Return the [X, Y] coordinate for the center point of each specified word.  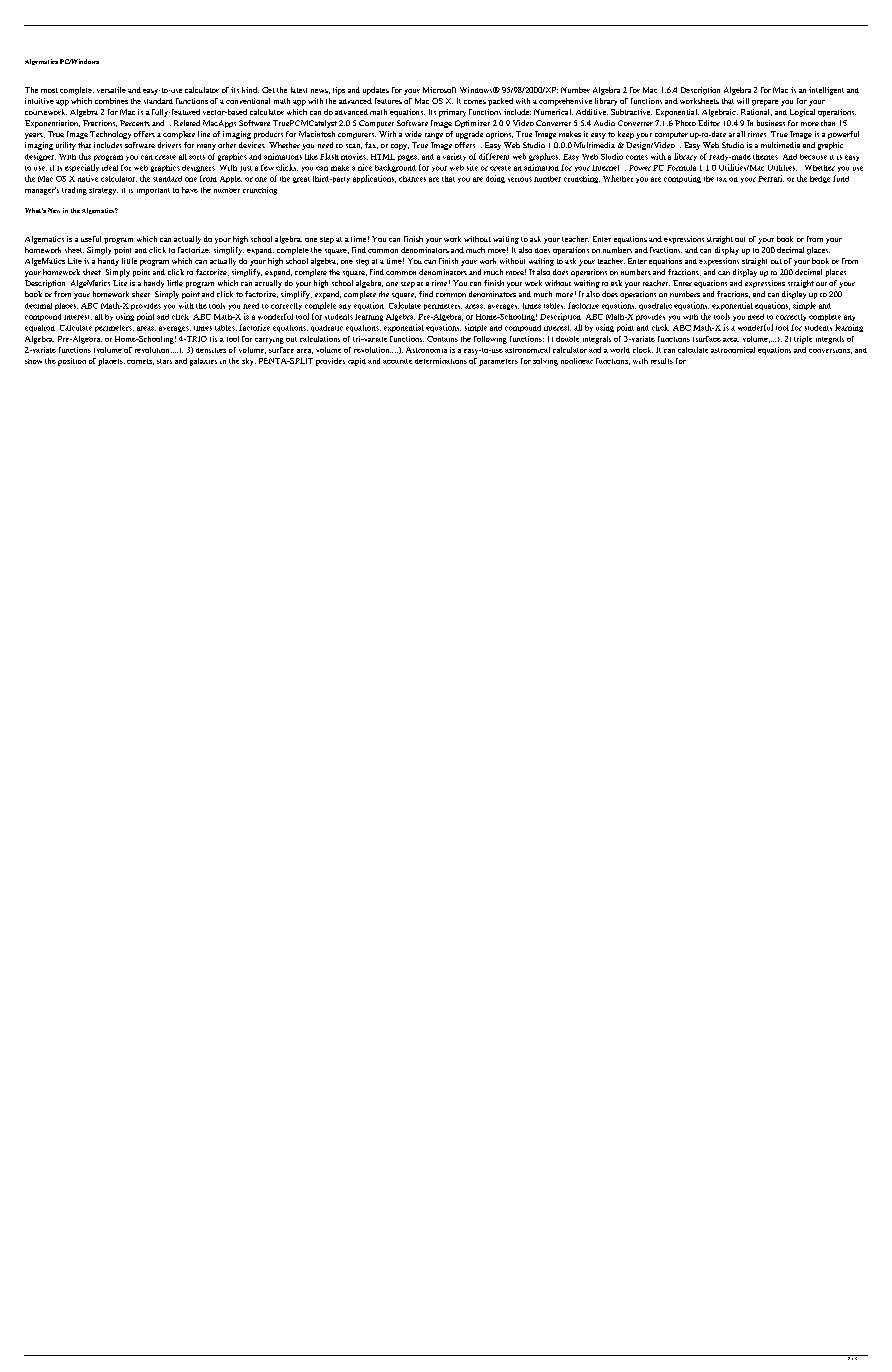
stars [164, 361]
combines [111, 101]
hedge [820, 179]
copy [400, 147]
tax [722, 179]
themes [765, 157]
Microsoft [439, 90]
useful [91, 239]
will [743, 101]
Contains [442, 339]
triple [803, 340]
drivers [169, 145]
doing [495, 179]
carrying [269, 341]
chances [412, 179]
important [153, 191]
